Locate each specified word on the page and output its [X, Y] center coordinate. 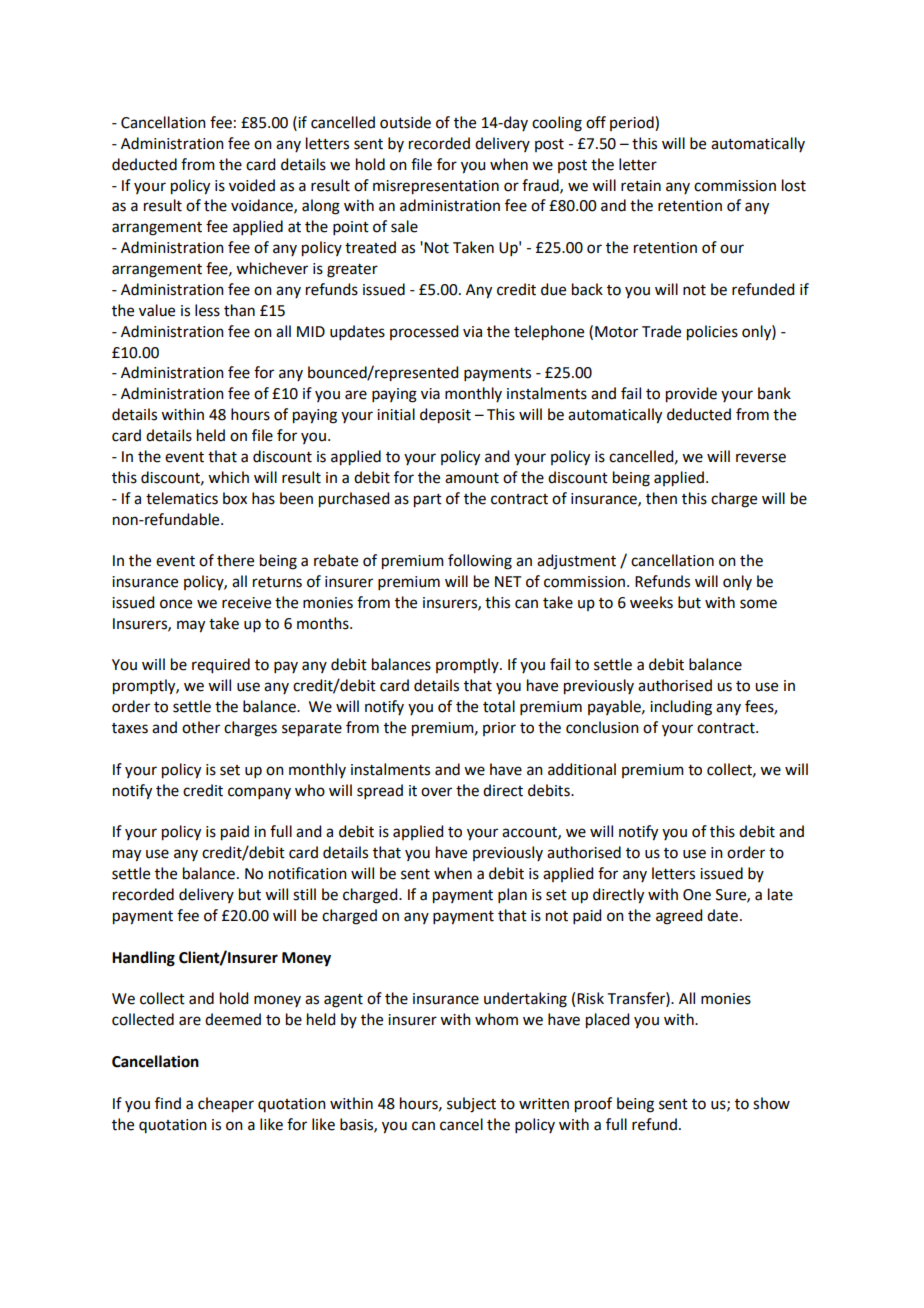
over [436, 792]
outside [405, 122]
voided [252, 185]
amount [472, 478]
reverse [761, 458]
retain [641, 186]
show [771, 1103]
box [235, 498]
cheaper [226, 1105]
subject [471, 1105]
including [681, 708]
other [201, 727]
